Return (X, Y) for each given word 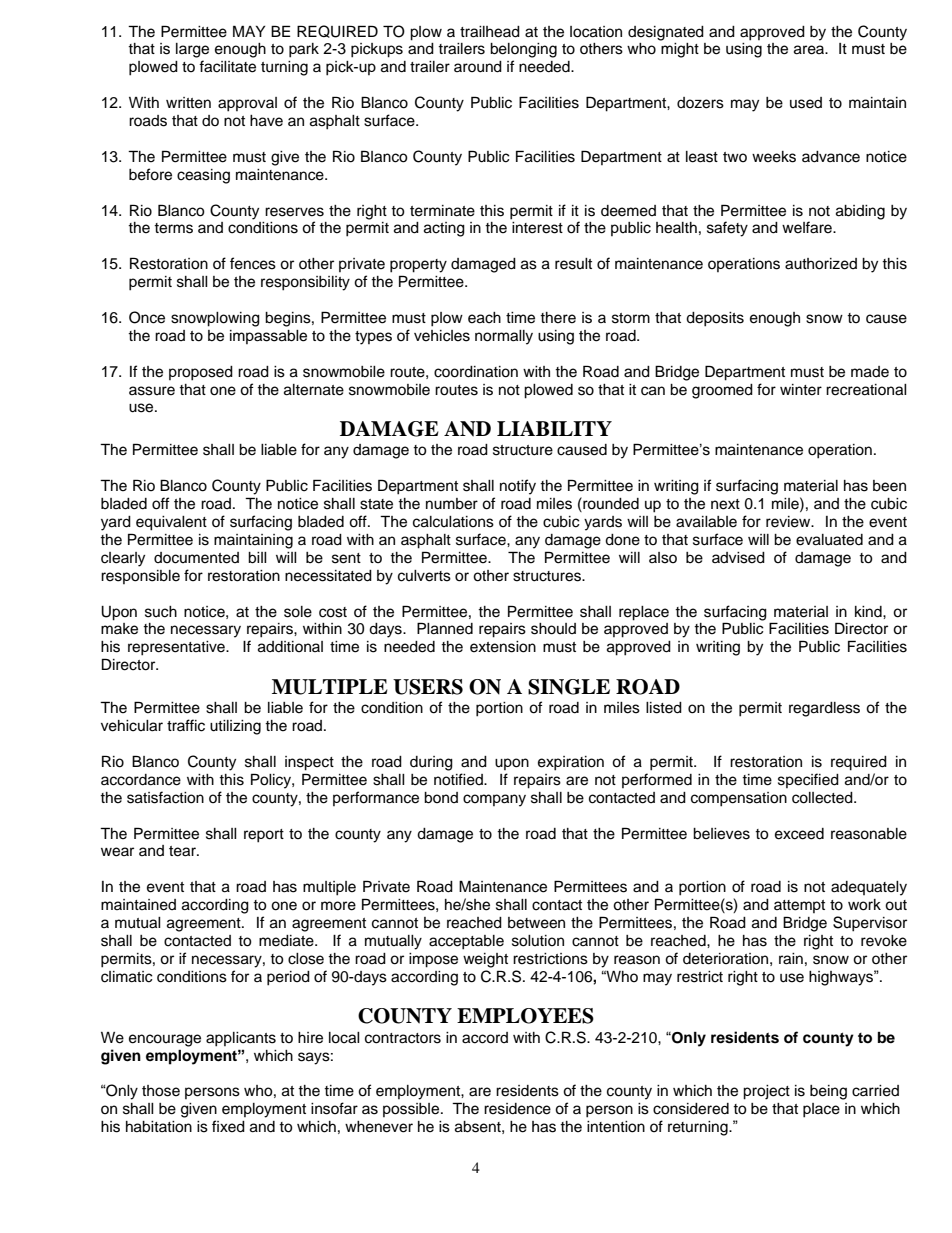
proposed (201, 373)
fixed (228, 1126)
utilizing (235, 727)
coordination (476, 372)
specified (808, 780)
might (680, 50)
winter (801, 390)
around (478, 67)
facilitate (227, 66)
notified (459, 779)
